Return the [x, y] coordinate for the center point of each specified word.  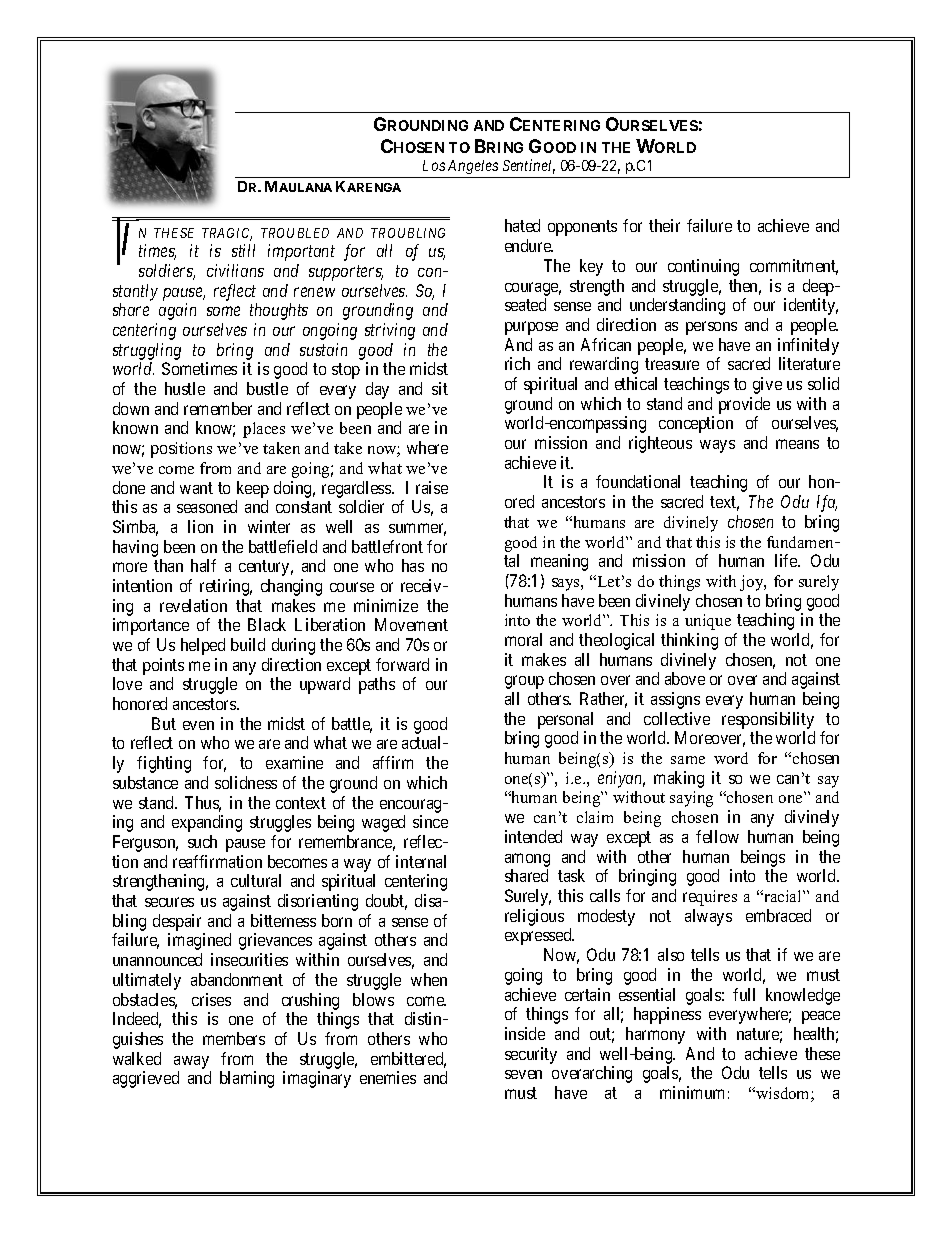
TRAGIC [227, 234]
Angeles [473, 169]
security [531, 1055]
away [191, 1062]
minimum [692, 1092]
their [664, 225]
